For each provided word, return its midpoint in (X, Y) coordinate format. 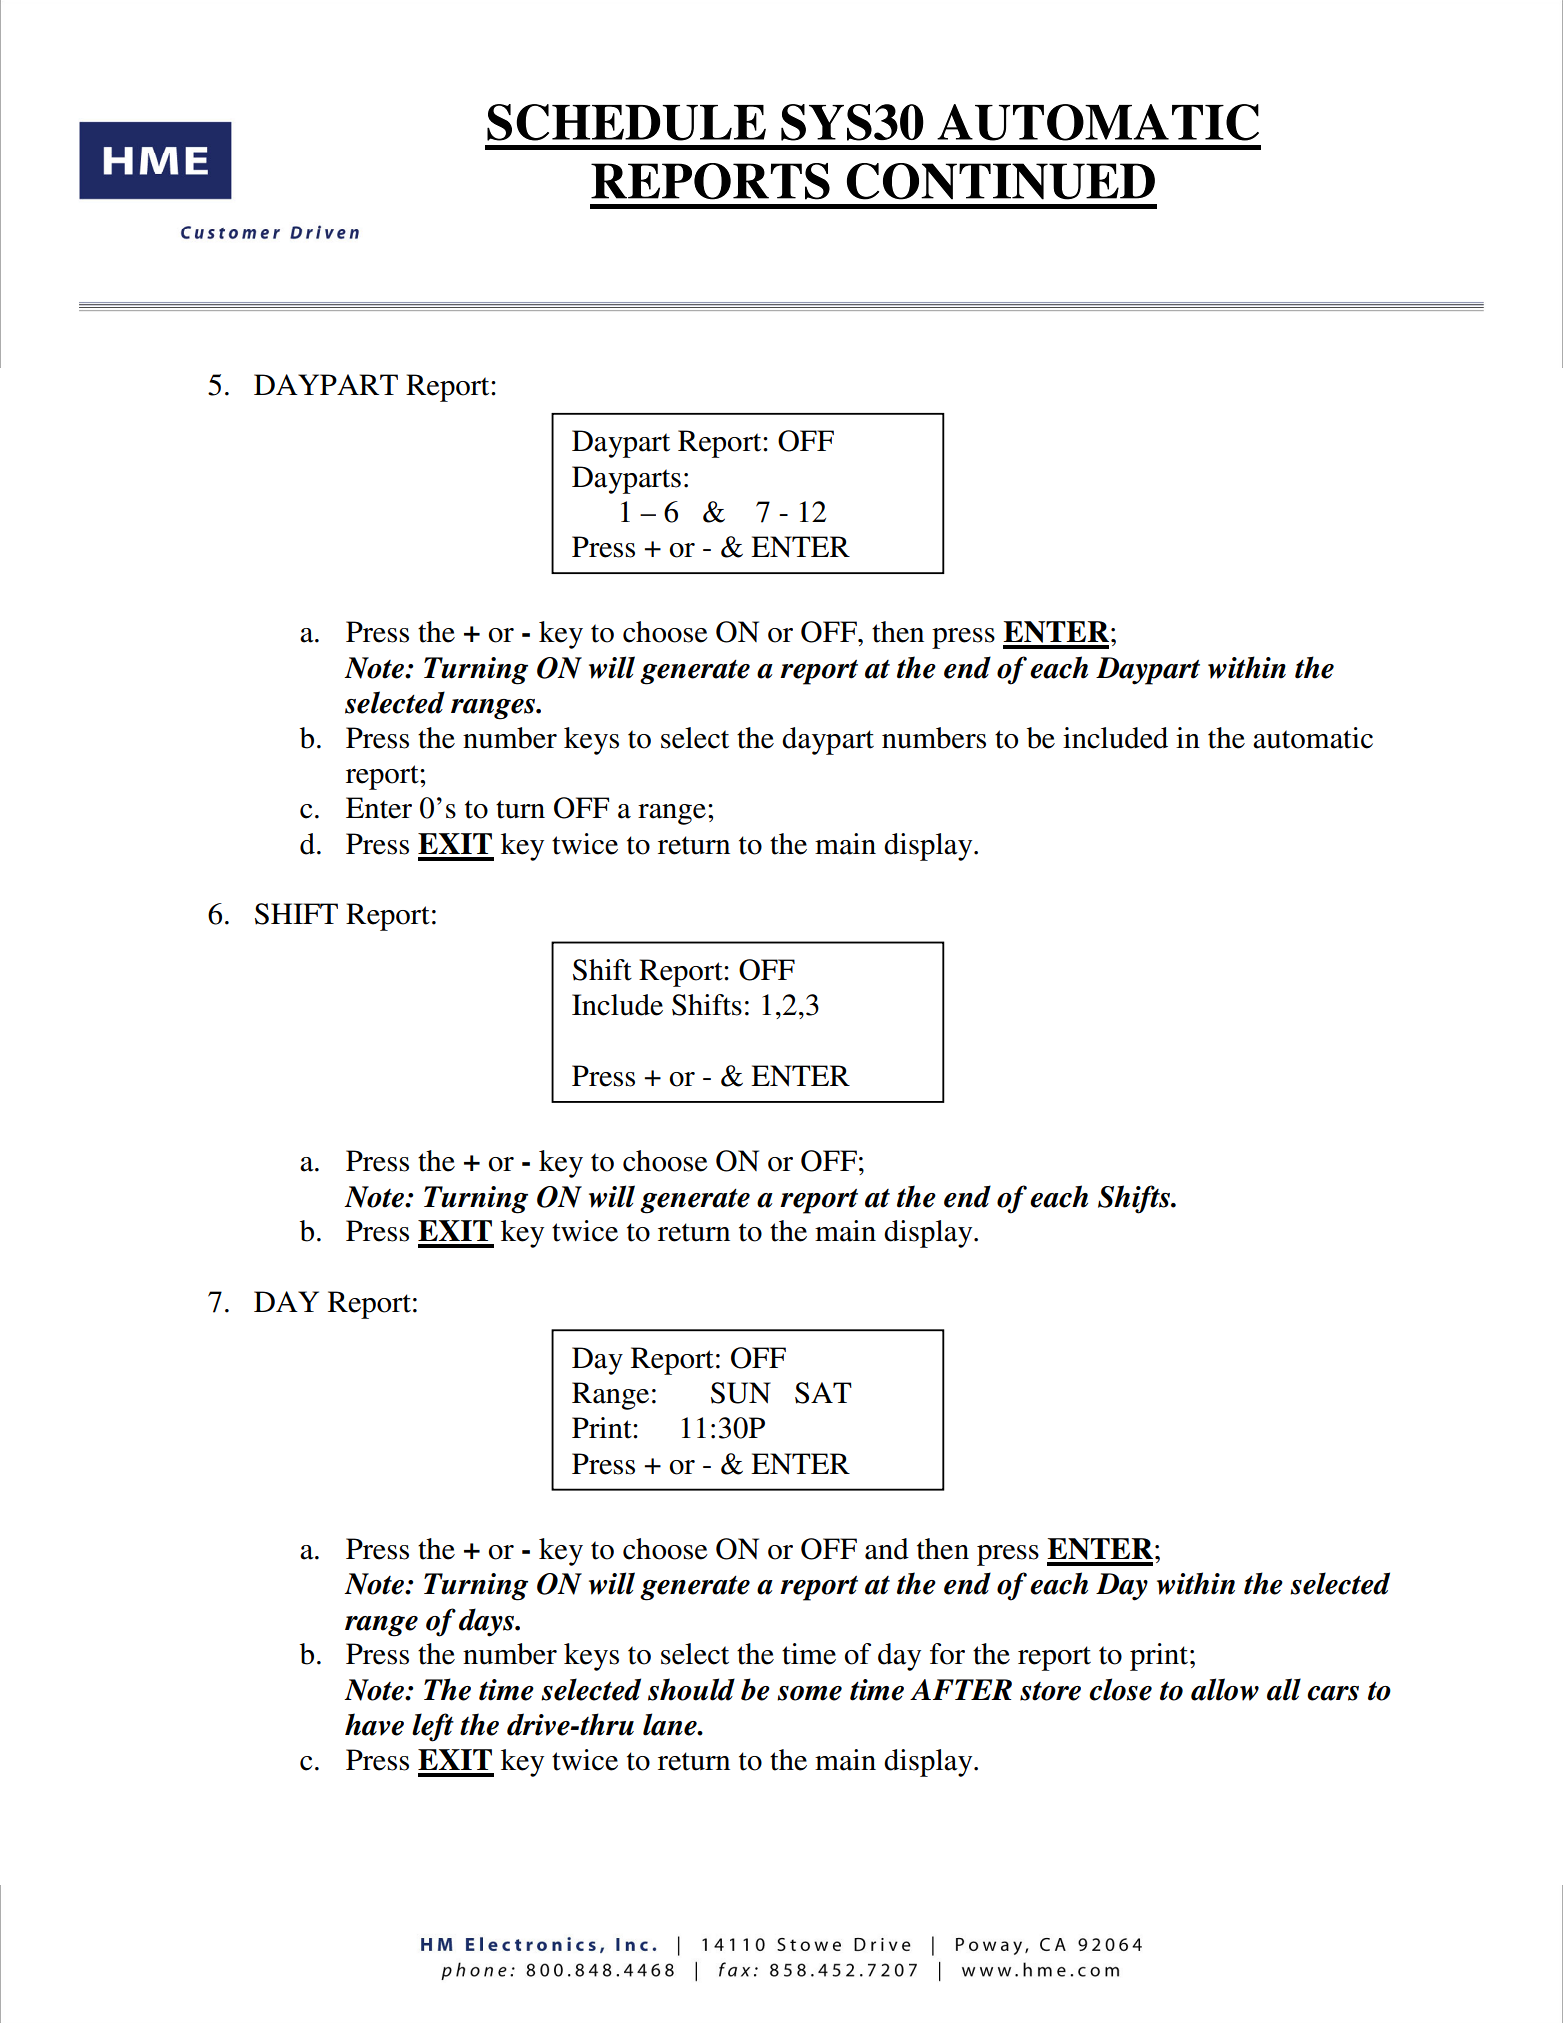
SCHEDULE (626, 122)
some (809, 1693)
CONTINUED (1001, 181)
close (1120, 1689)
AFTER (961, 1689)
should (691, 1689)
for (947, 1654)
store (1050, 1691)
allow (1225, 1689)
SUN (741, 1393)
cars (1333, 1693)
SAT (823, 1393)
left (433, 1727)
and (887, 1549)
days (488, 1622)
